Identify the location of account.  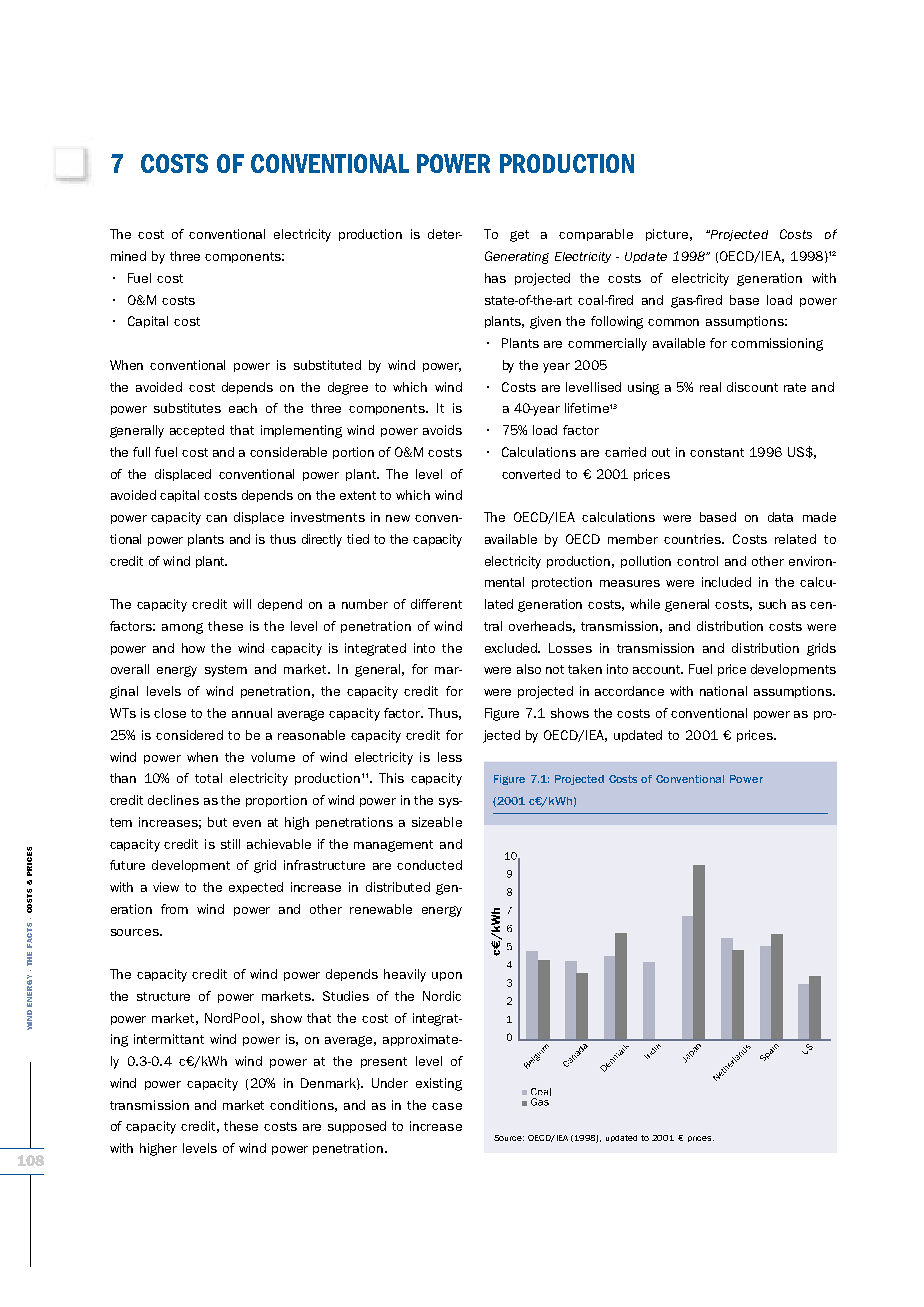
(658, 669).
